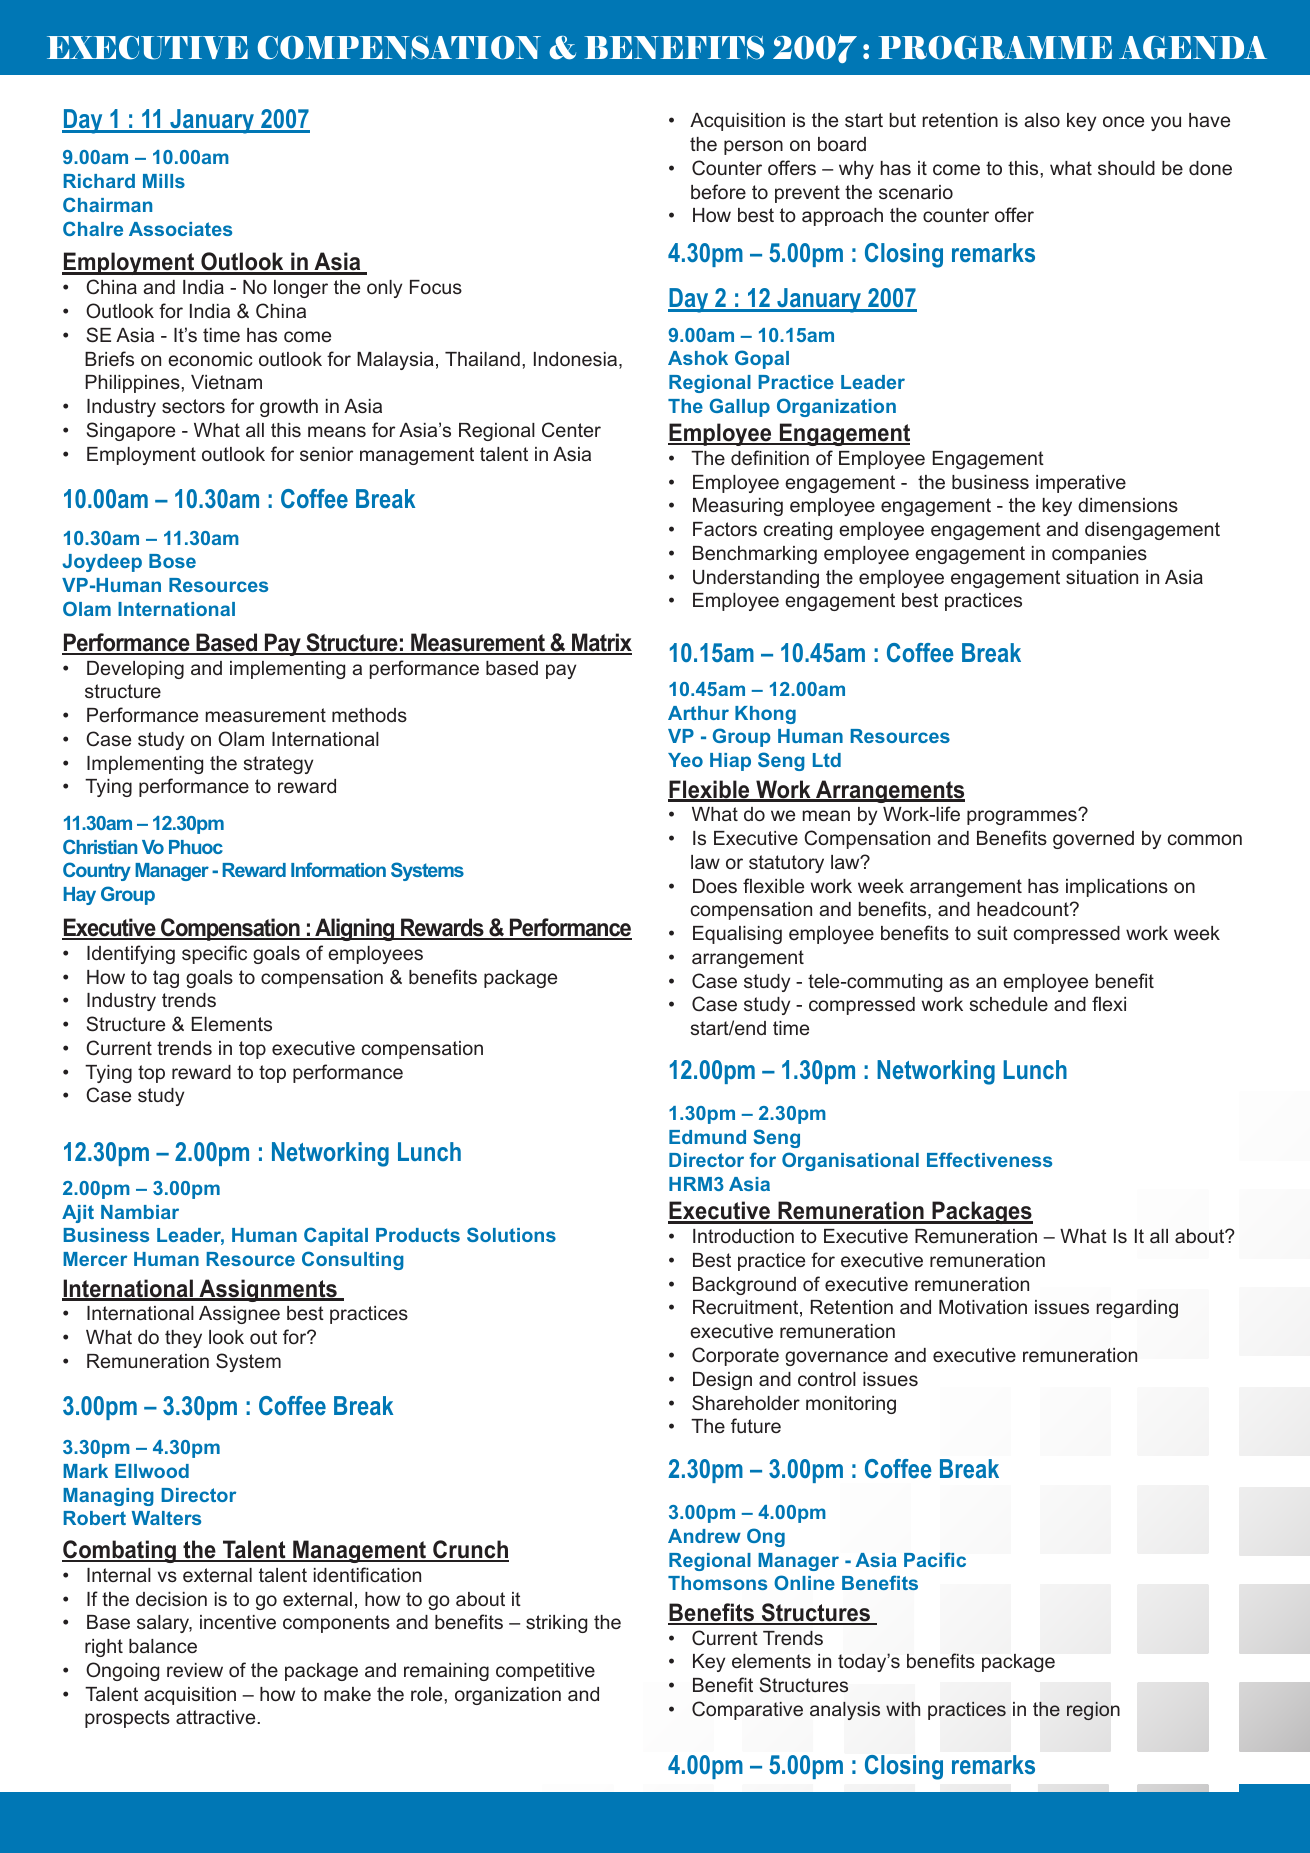  Describe the element at coordinates (601, 643) in the page. I see `Matrix` at that location.
